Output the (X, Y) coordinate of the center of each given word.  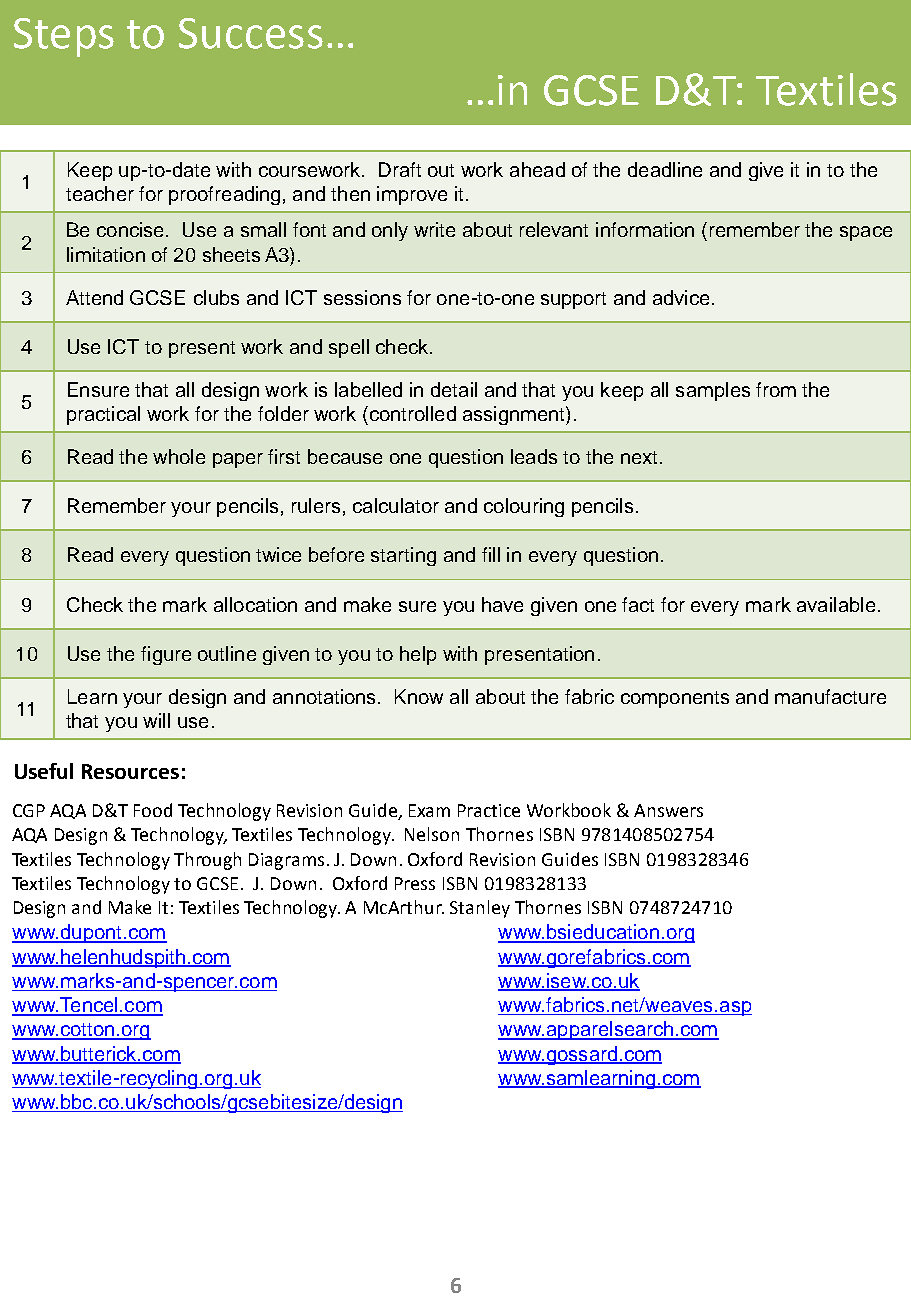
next (639, 457)
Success (251, 33)
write (434, 229)
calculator (396, 505)
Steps (64, 37)
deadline (665, 169)
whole (179, 456)
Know (419, 696)
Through (207, 861)
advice (681, 297)
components (675, 699)
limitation (106, 254)
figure (166, 655)
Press (415, 883)
